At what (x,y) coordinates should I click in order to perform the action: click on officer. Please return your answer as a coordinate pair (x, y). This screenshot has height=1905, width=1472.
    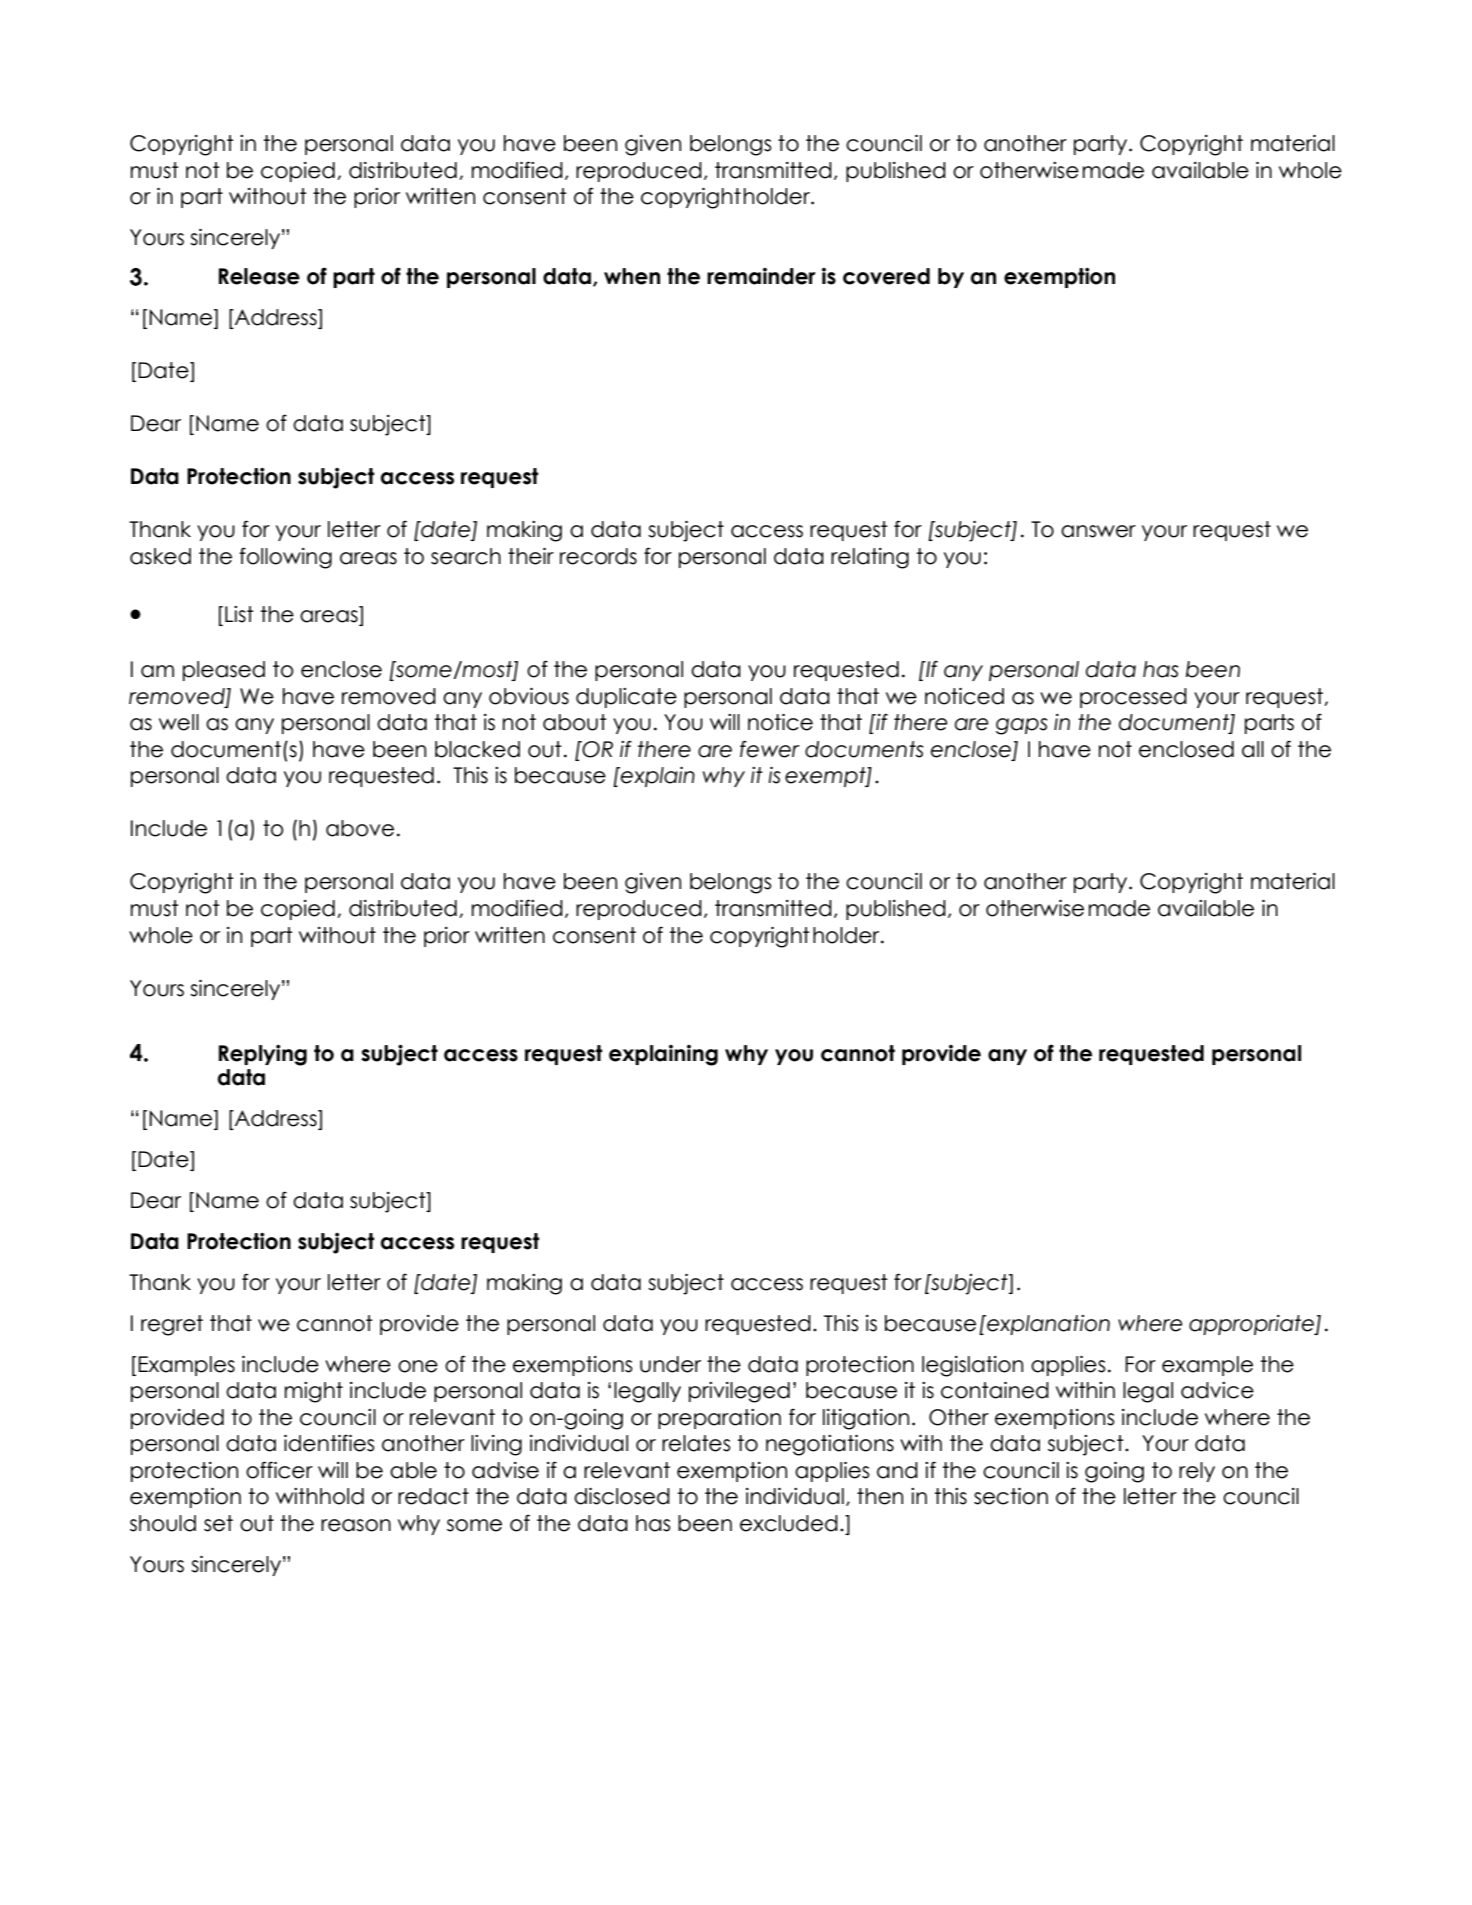
    Looking at the image, I should click on (279, 1470).
